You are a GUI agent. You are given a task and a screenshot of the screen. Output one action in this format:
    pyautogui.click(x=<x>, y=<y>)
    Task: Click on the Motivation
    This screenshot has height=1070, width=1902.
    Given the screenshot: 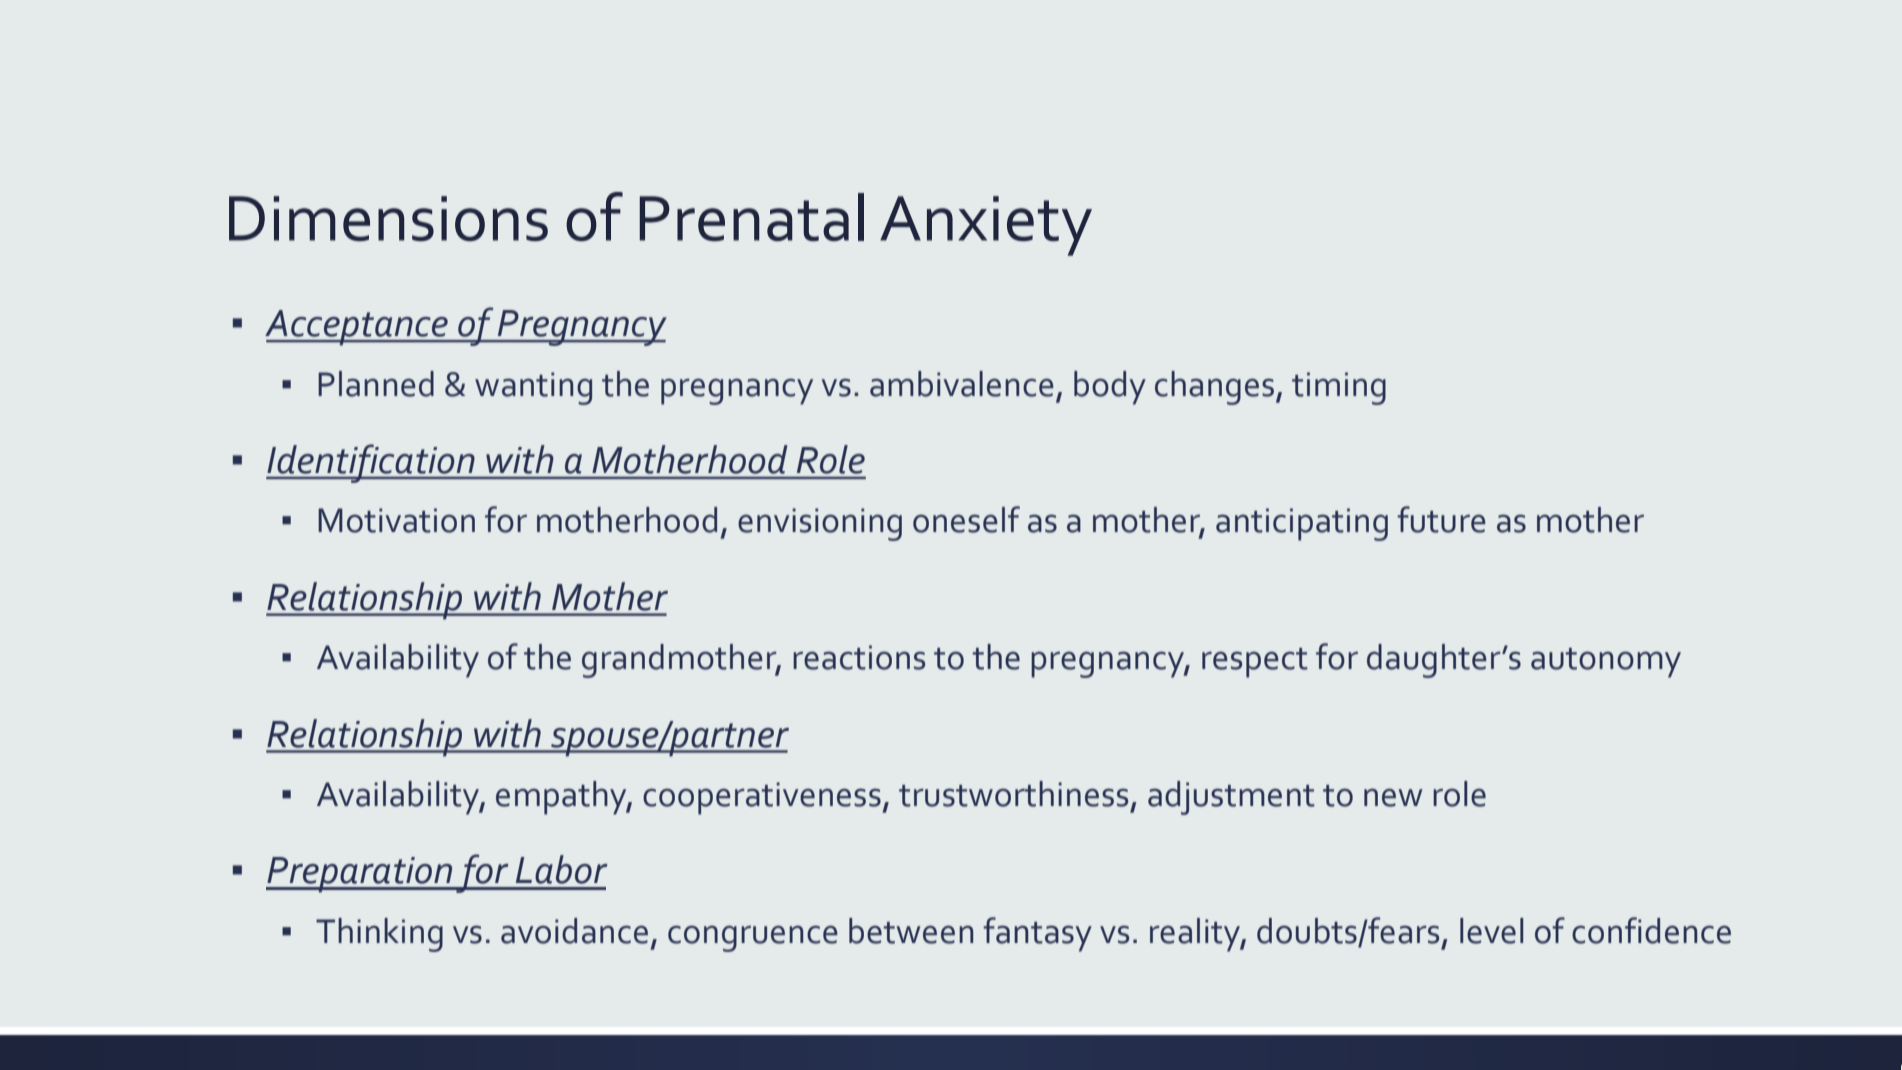 What is the action you would take?
    pyautogui.click(x=396, y=520)
